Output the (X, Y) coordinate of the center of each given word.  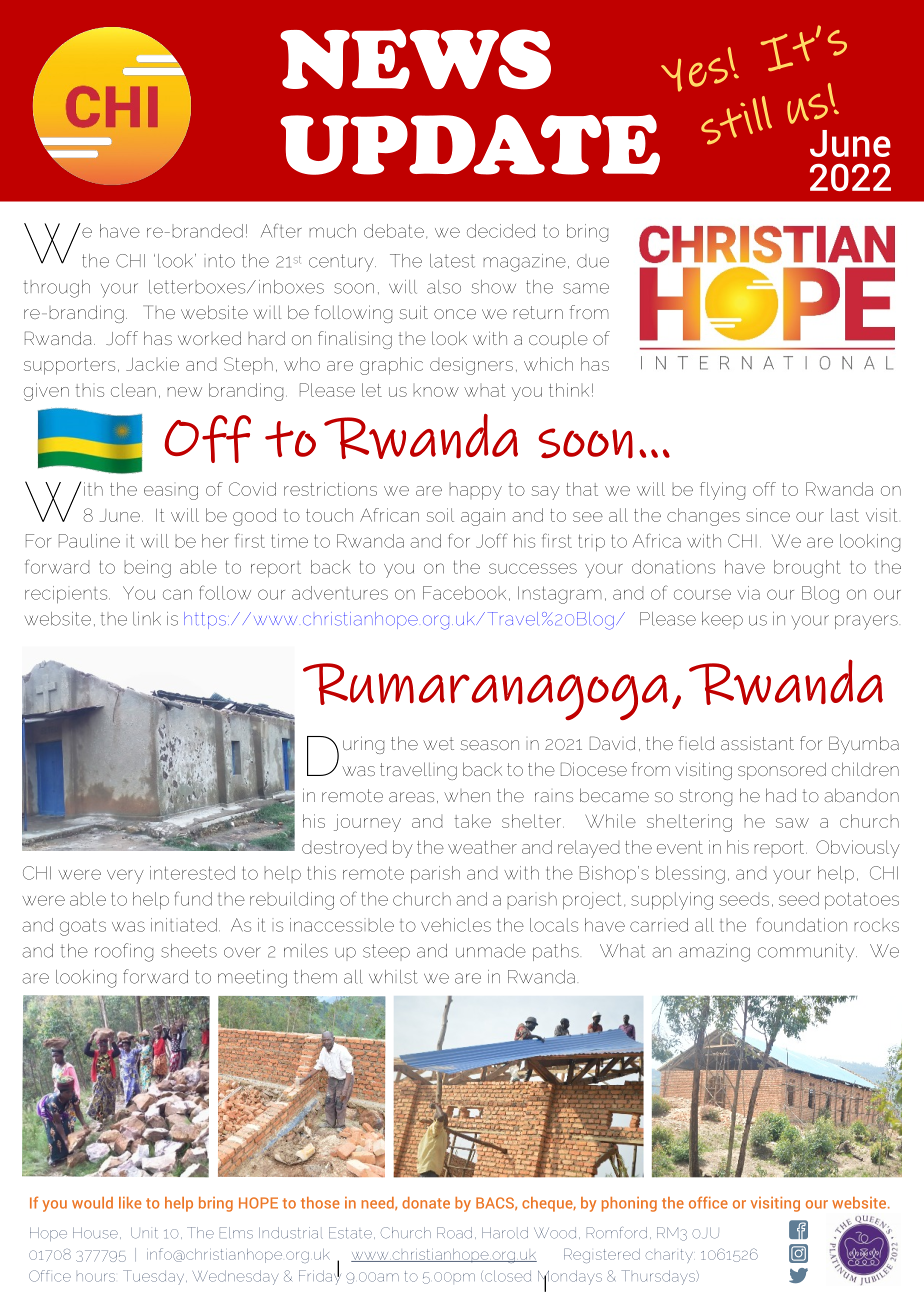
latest (452, 261)
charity (669, 1255)
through (56, 289)
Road (454, 1233)
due (593, 261)
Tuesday (155, 1277)
